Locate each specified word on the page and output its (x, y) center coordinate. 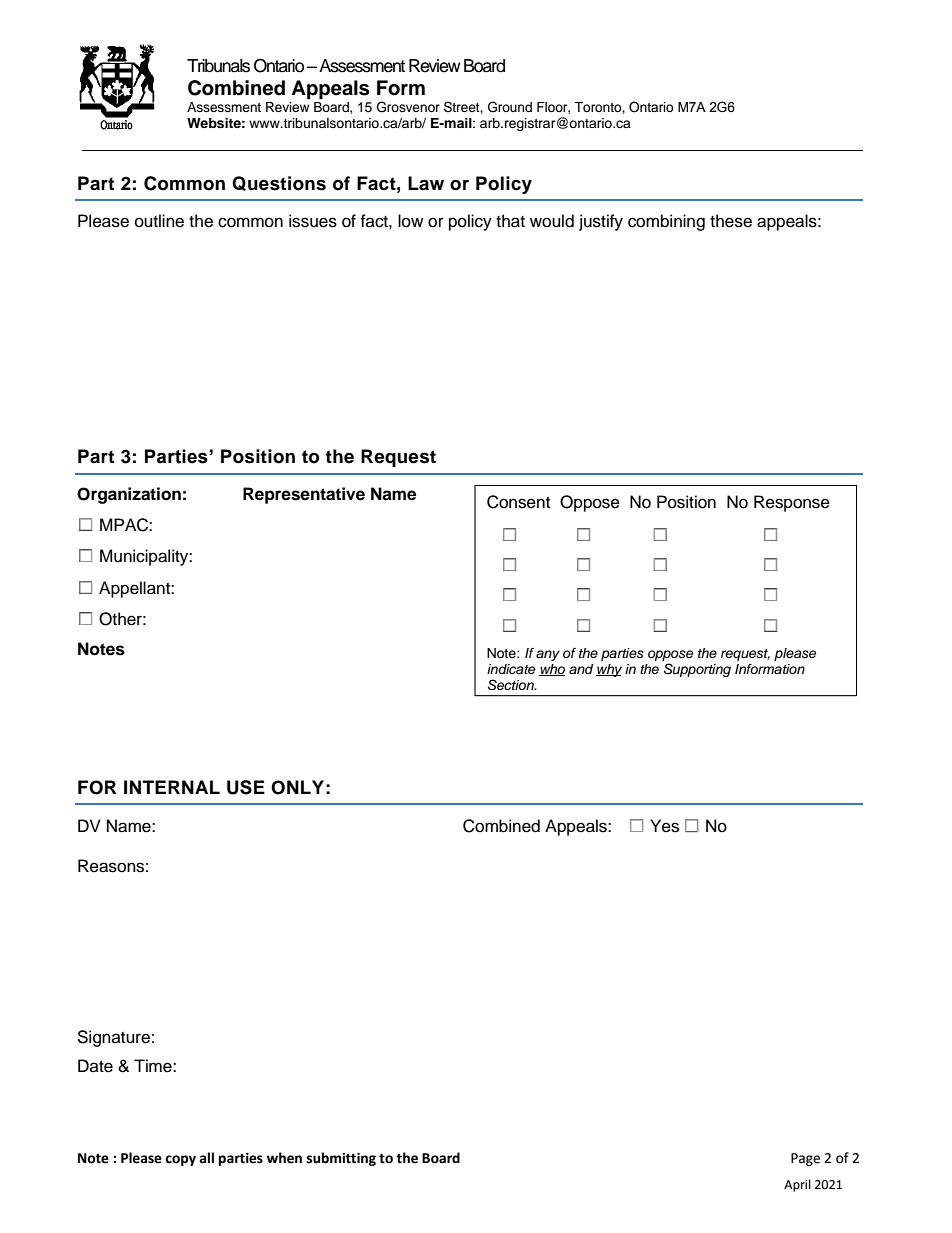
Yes (664, 826)
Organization (129, 495)
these (731, 221)
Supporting (697, 670)
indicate (511, 669)
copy (180, 1160)
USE (246, 787)
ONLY (297, 787)
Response (792, 503)
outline (159, 221)
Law (426, 183)
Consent (518, 502)
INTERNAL (172, 787)
